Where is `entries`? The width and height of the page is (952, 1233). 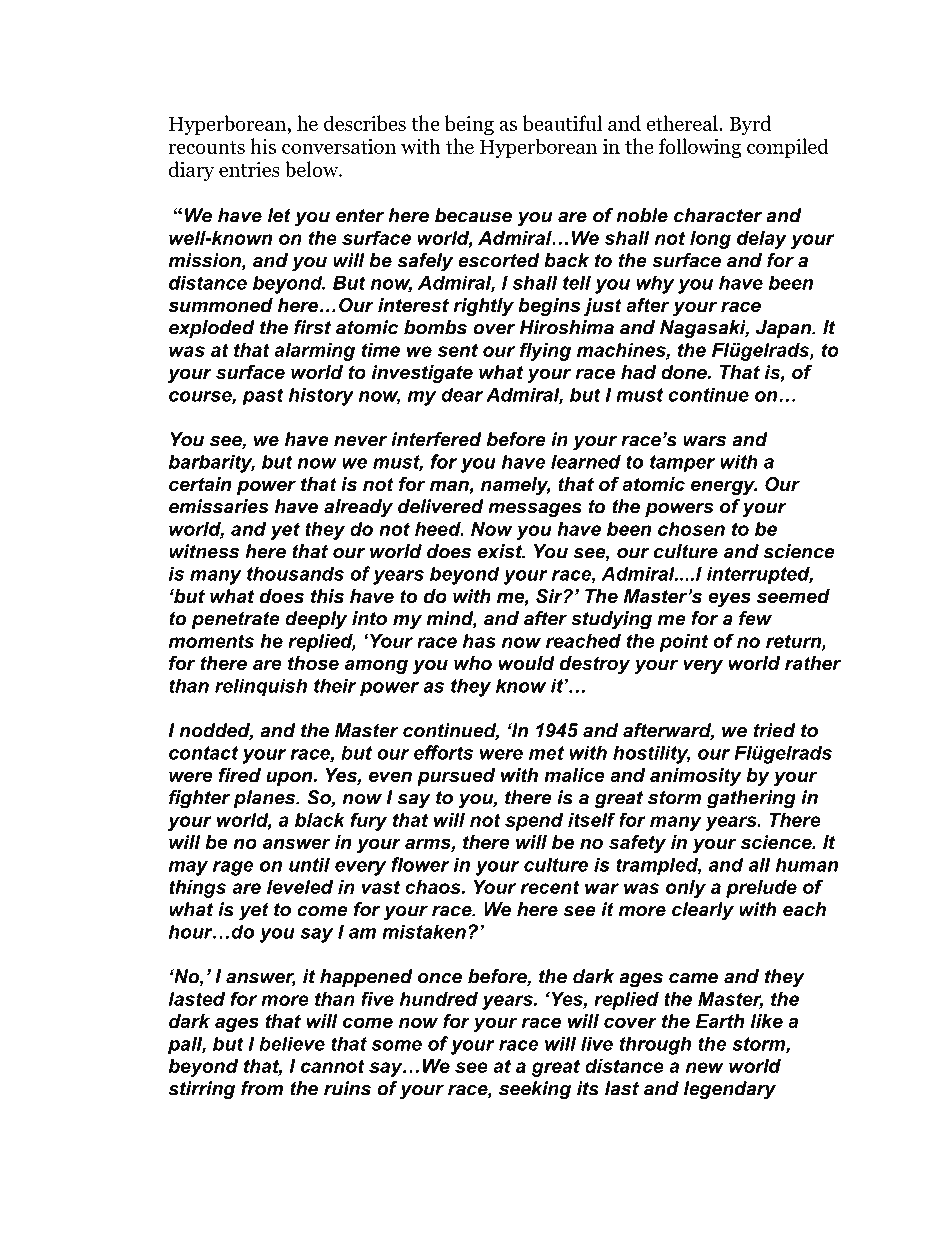
entries is located at coordinates (249, 169).
